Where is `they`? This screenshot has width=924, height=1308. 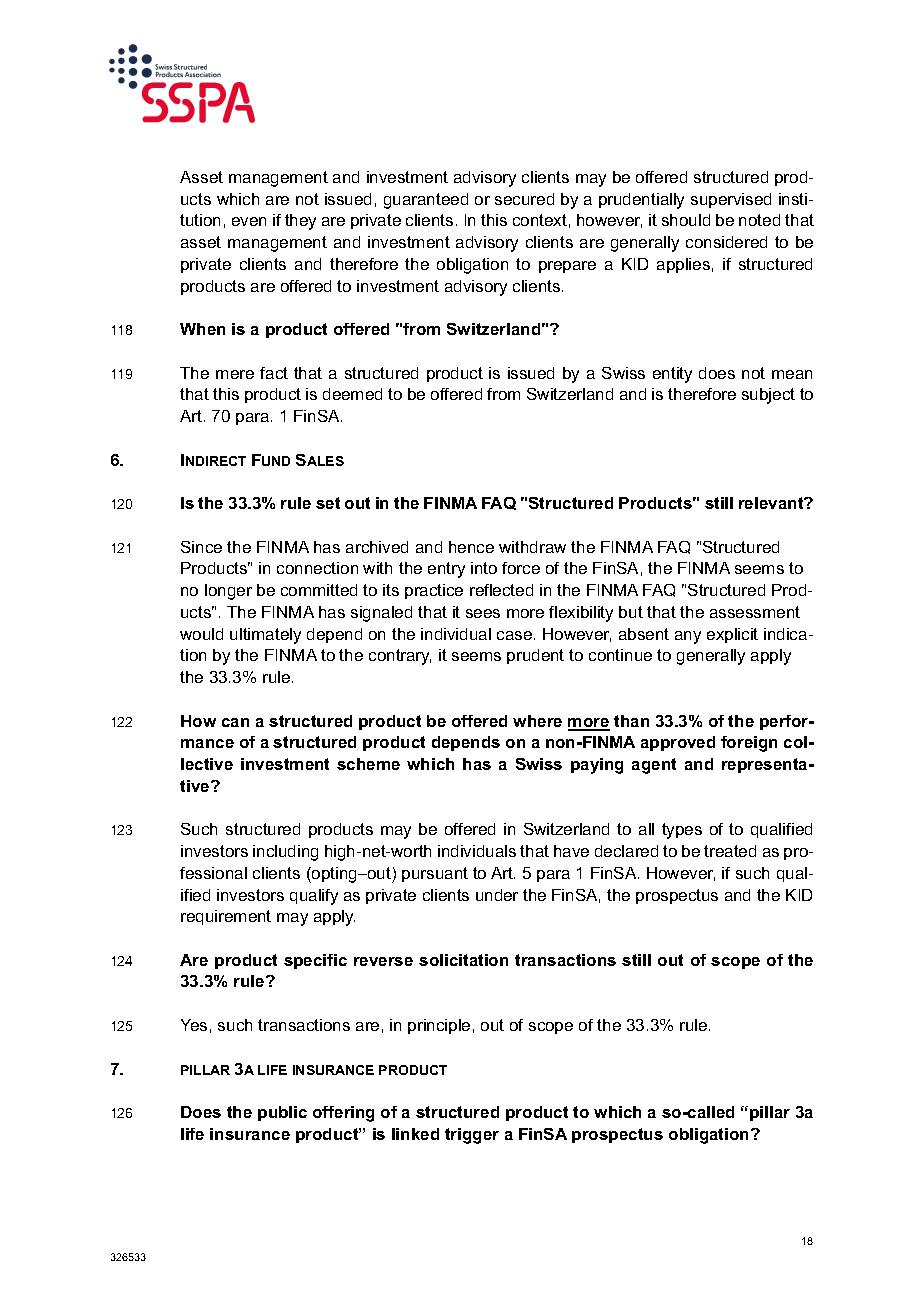
they is located at coordinates (300, 222).
